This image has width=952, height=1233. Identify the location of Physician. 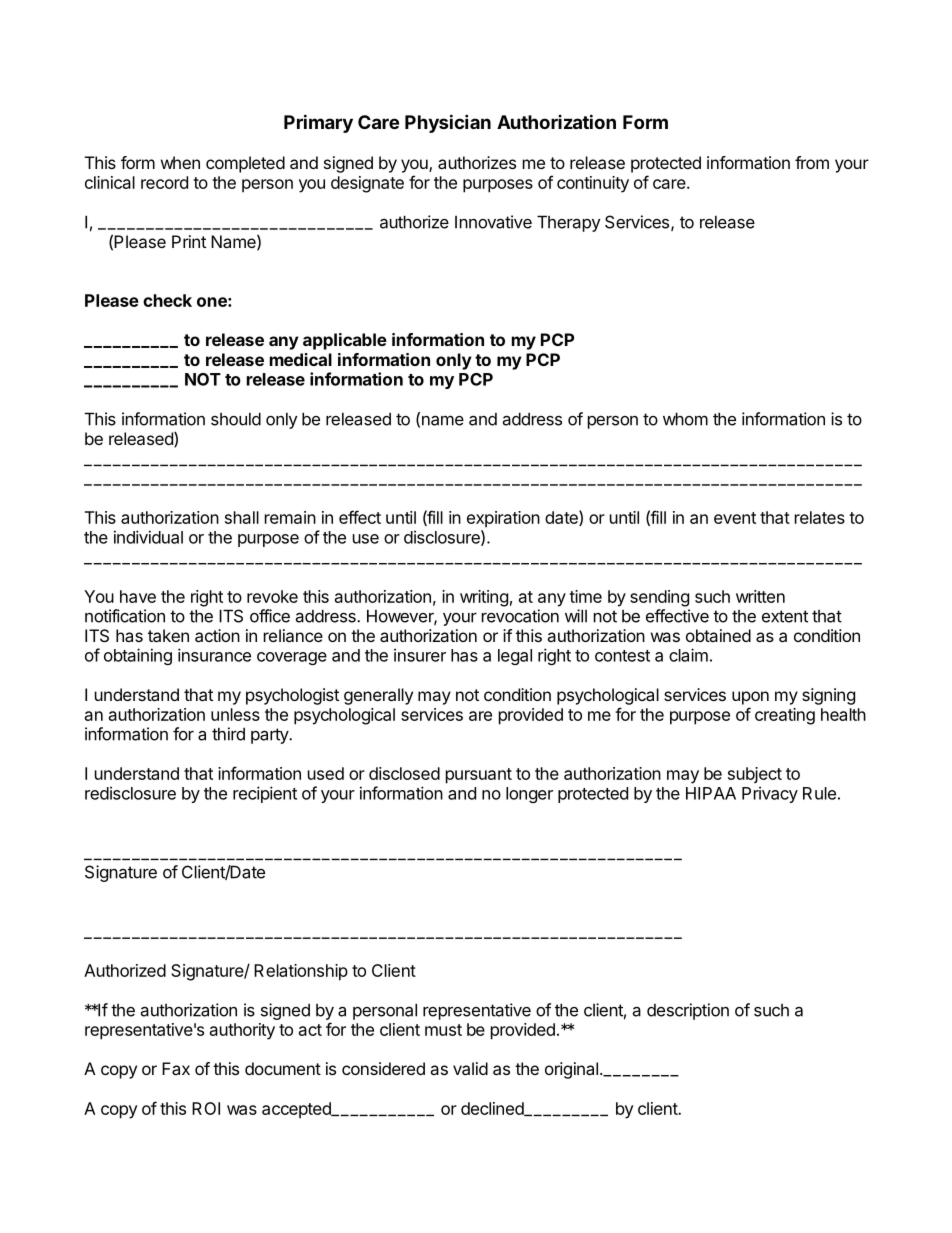
(448, 123).
